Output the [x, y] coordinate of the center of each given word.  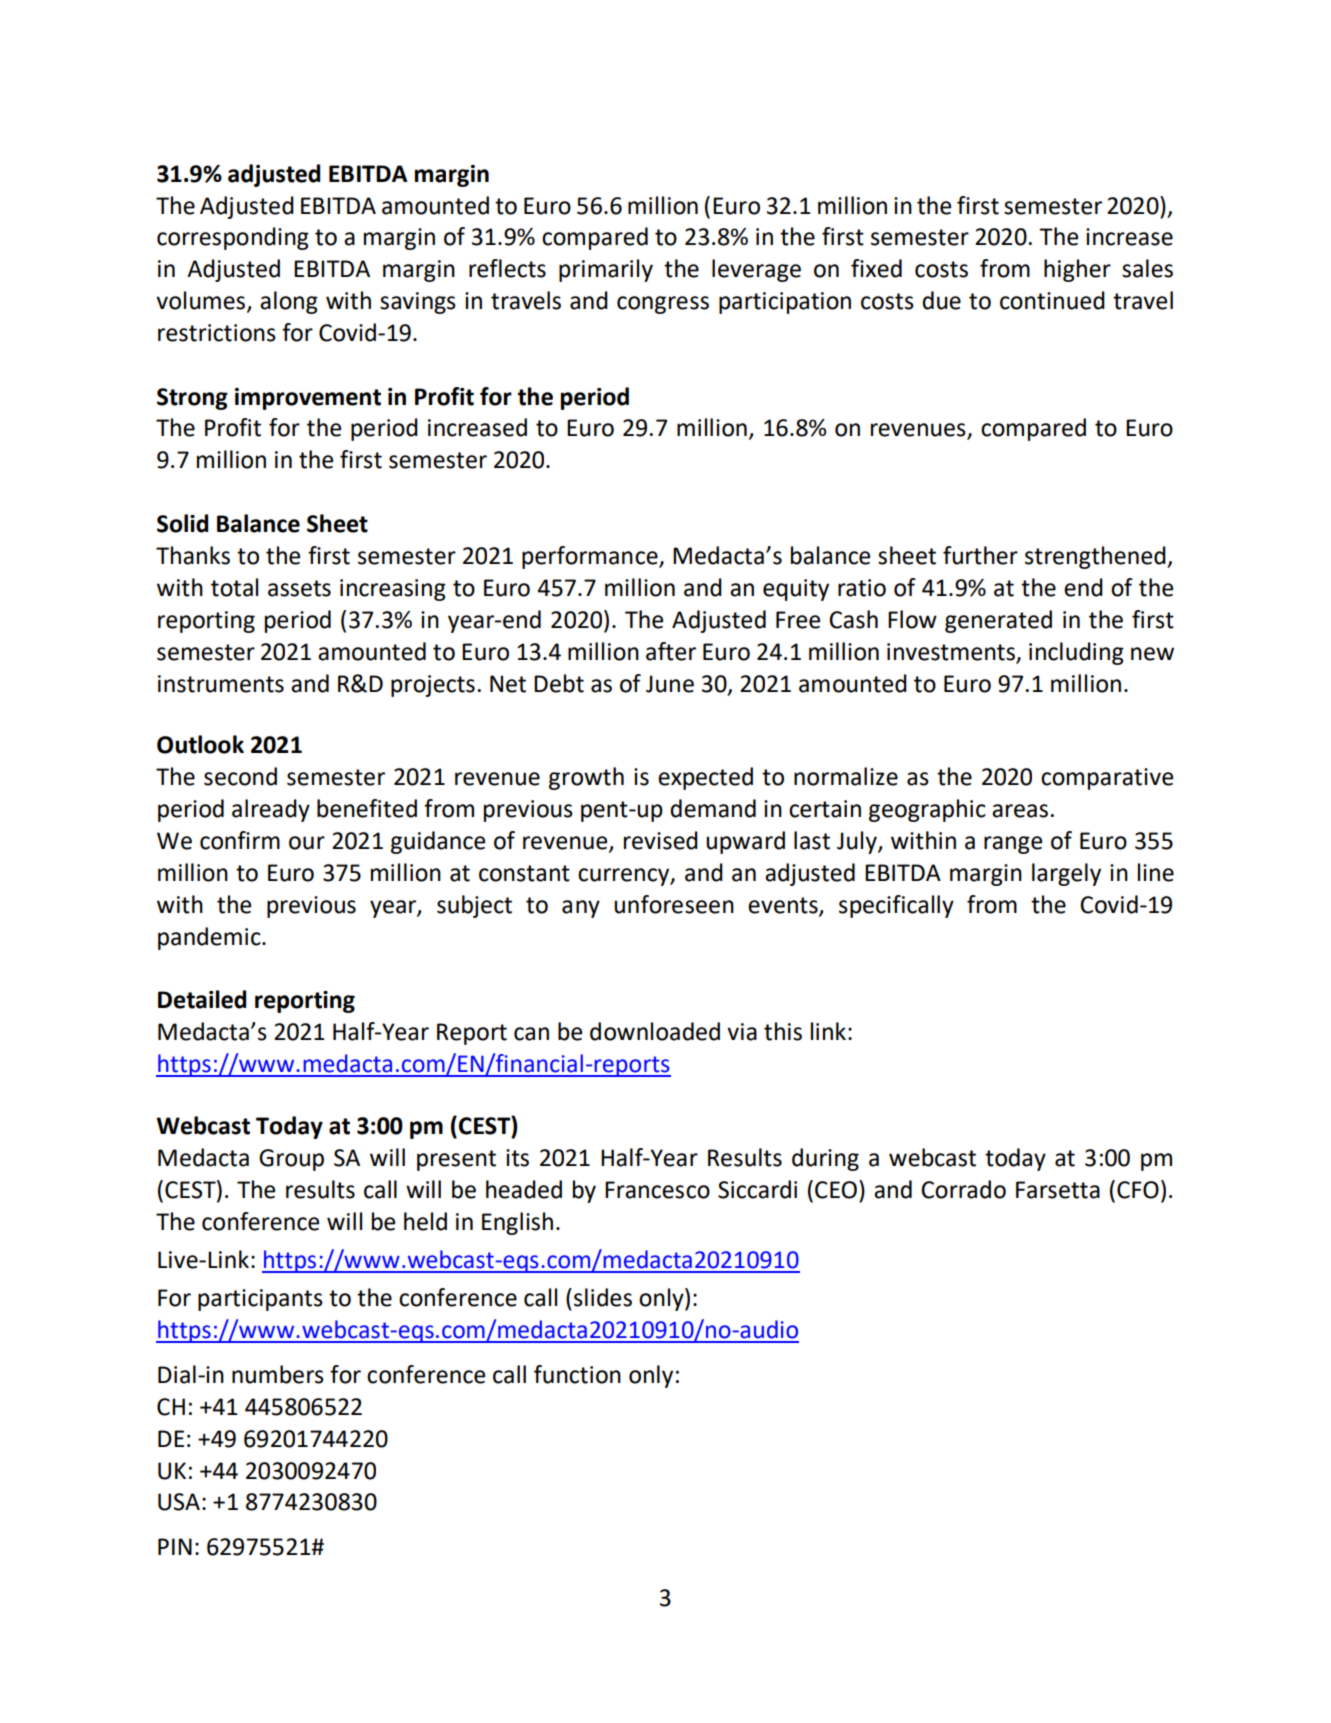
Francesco [657, 1190]
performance [591, 557]
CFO [1138, 1190]
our [307, 843]
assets [299, 588]
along [289, 302]
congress [663, 305]
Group [291, 1160]
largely [1066, 874]
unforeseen [674, 904]
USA [179, 1502]
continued [1052, 300]
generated [998, 621]
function [577, 1374]
